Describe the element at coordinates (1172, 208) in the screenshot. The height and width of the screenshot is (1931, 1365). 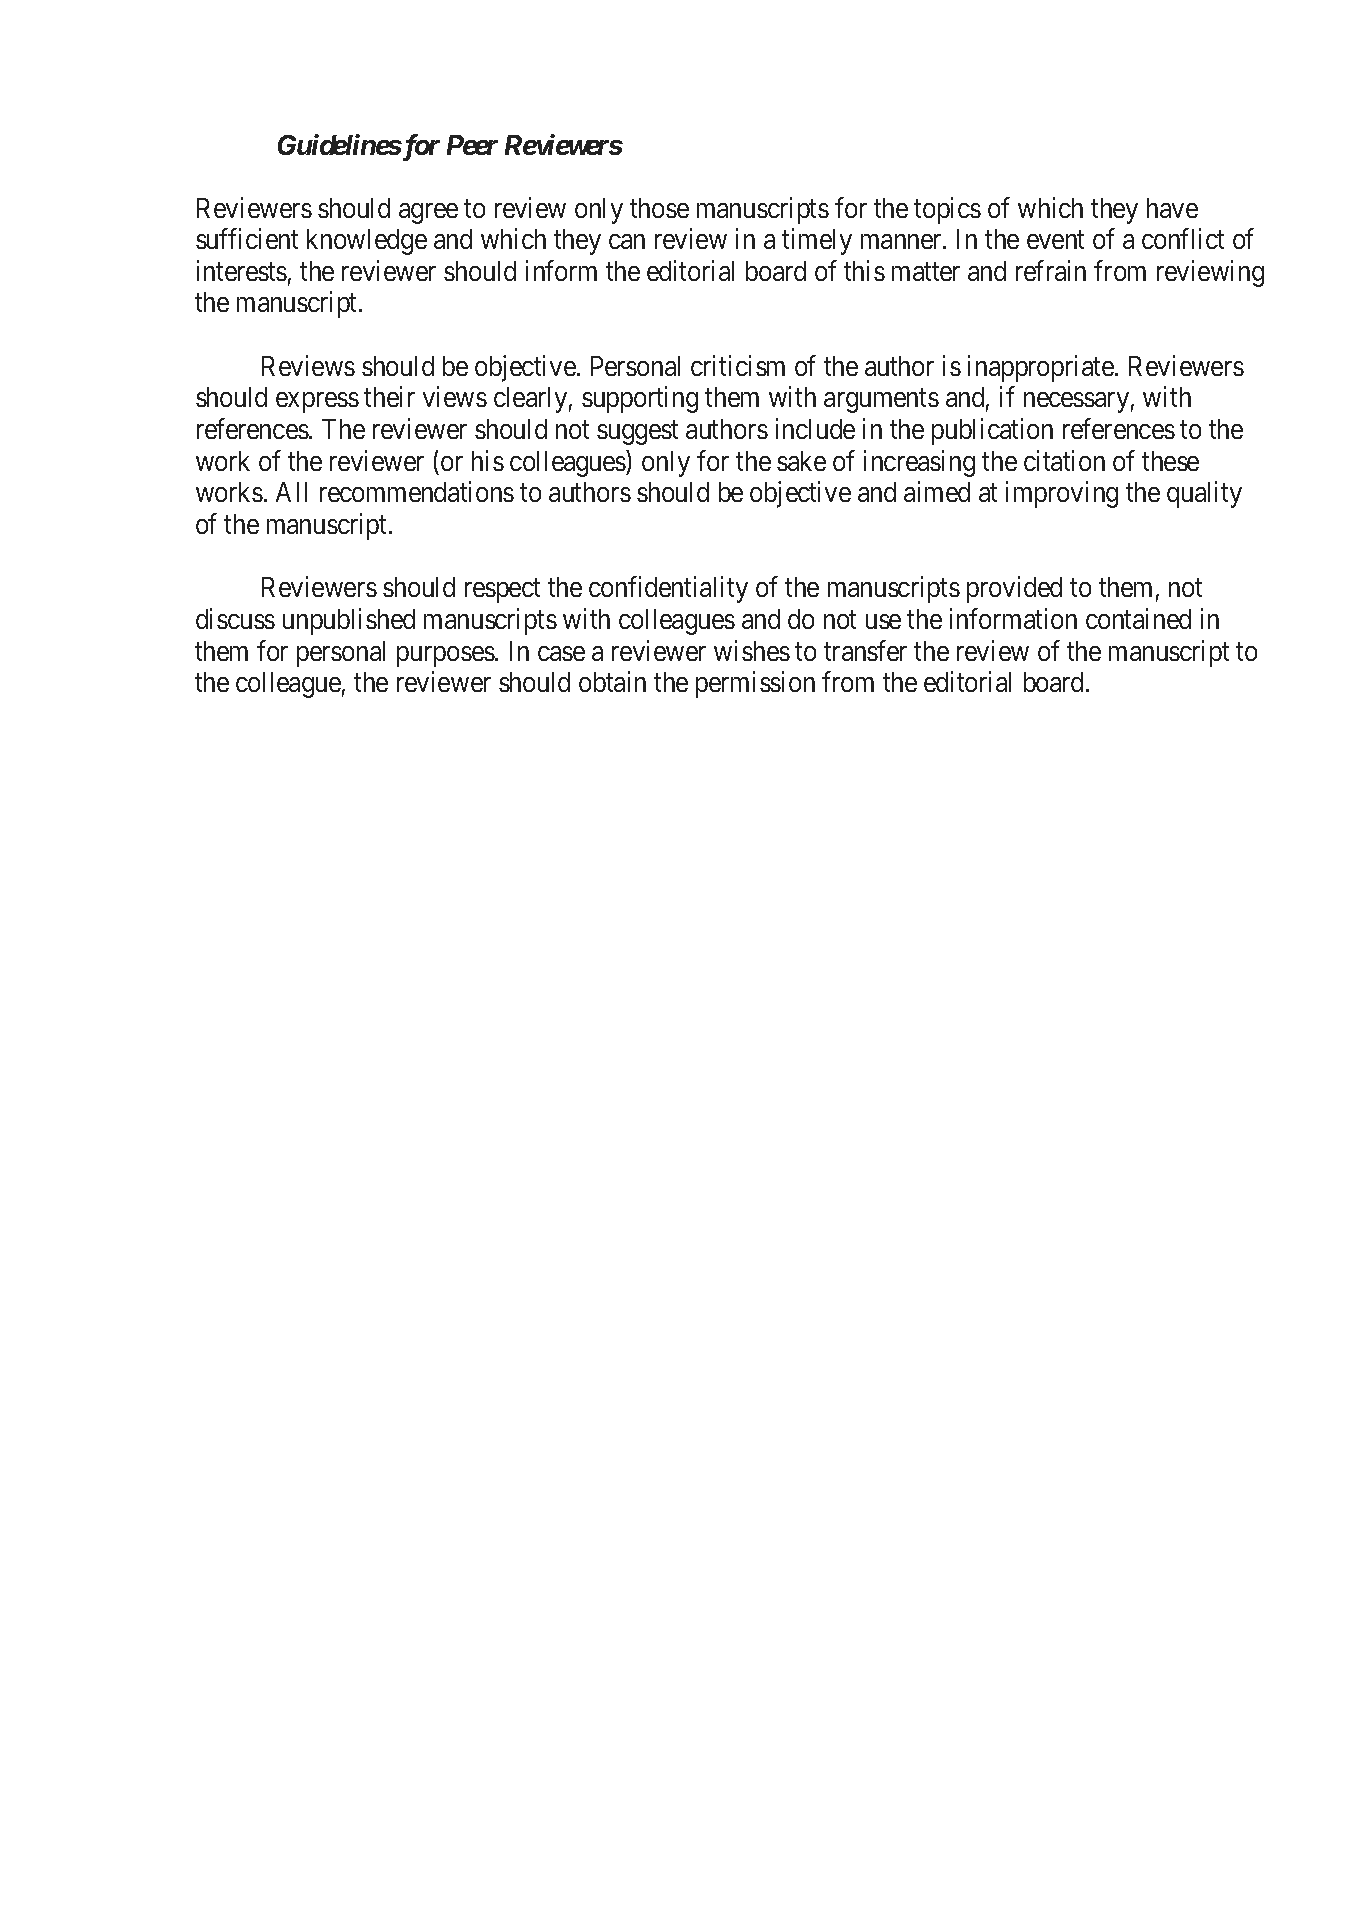
I see `have` at that location.
